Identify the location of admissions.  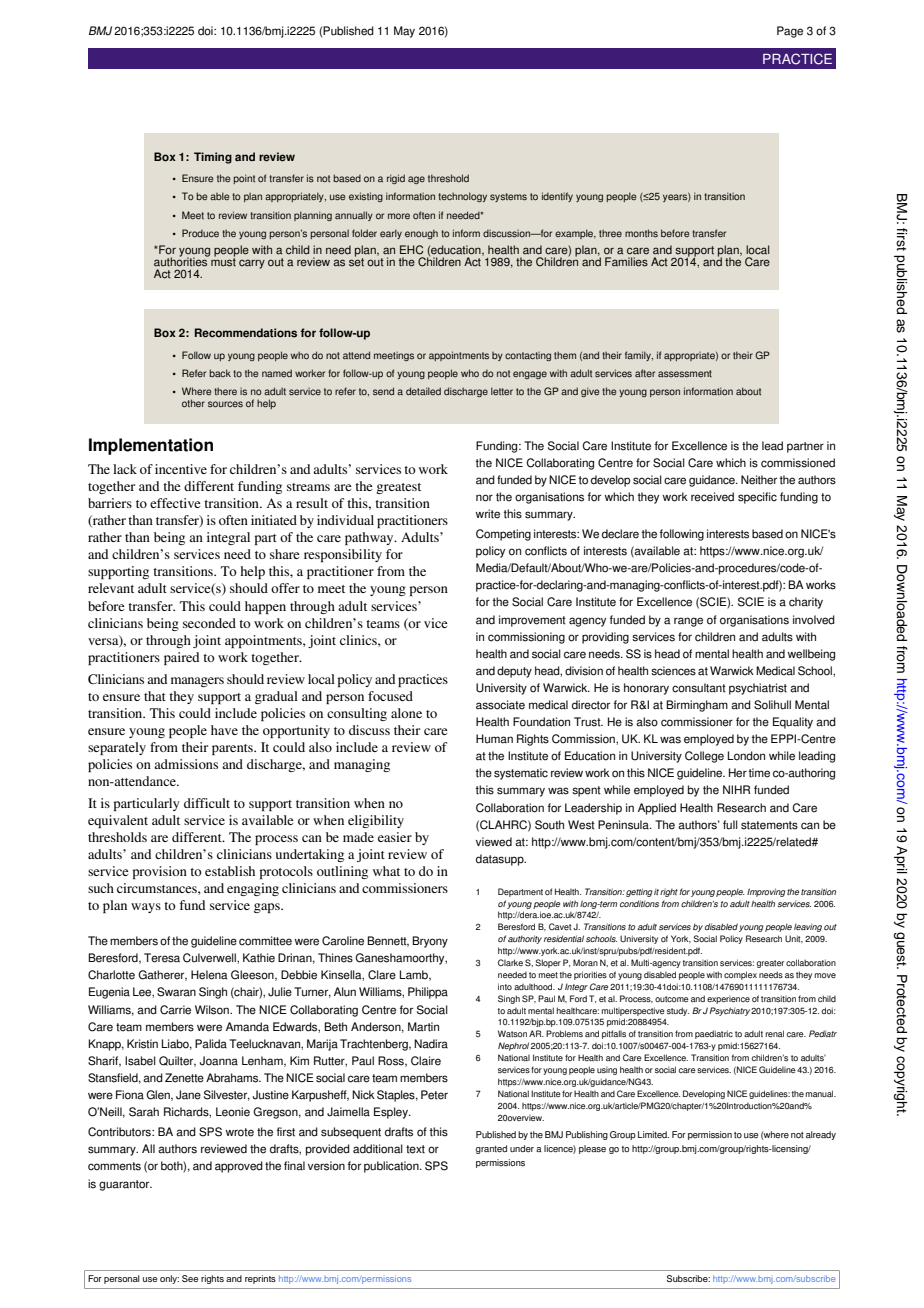
(186, 764).
